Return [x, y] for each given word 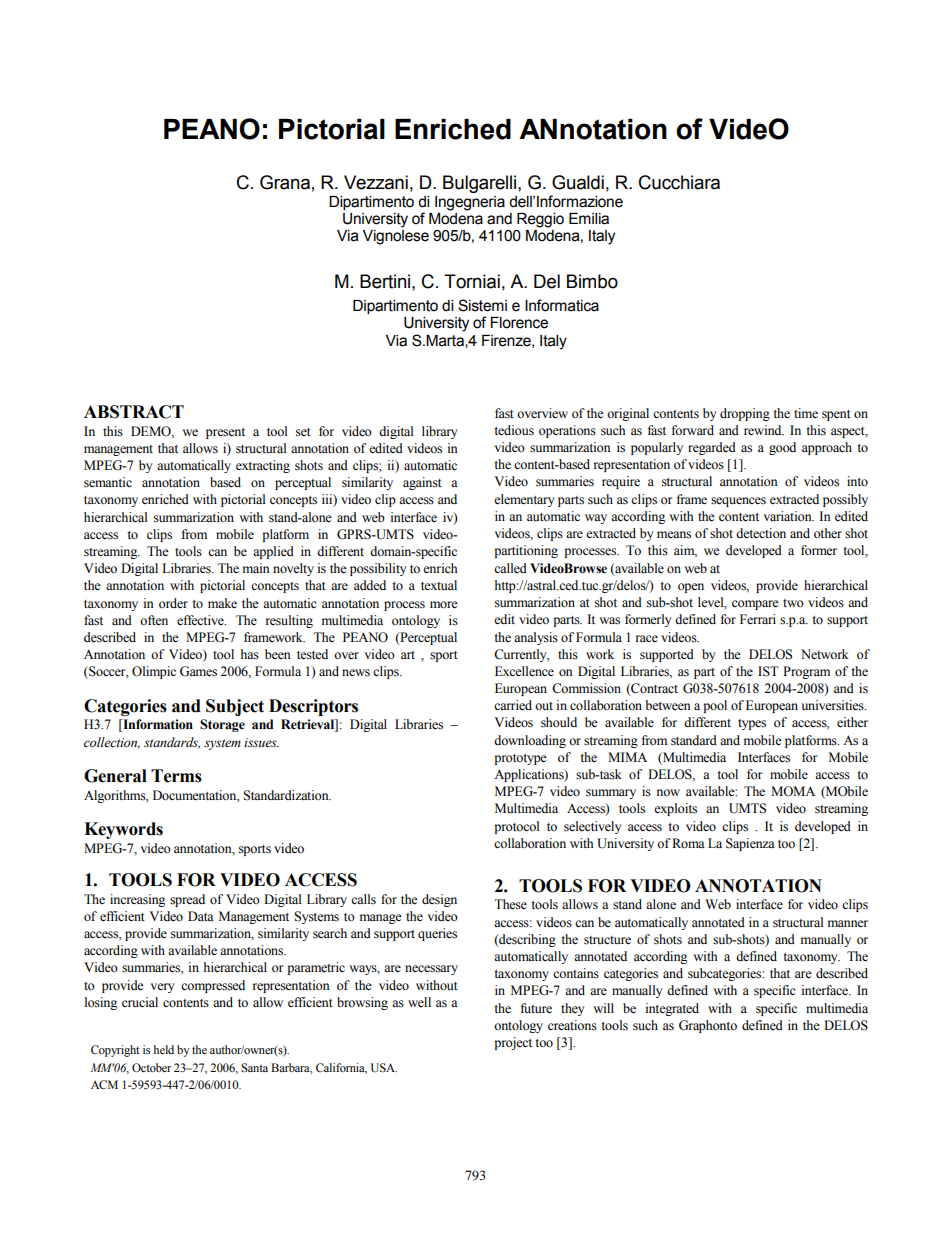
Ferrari [758, 619]
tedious [514, 430]
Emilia [589, 219]
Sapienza [750, 844]
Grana [285, 182]
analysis [536, 638]
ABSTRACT [134, 412]
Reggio [540, 220]
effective [201, 620]
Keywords [123, 830]
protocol [516, 827]
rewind [764, 430]
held [164, 1049]
